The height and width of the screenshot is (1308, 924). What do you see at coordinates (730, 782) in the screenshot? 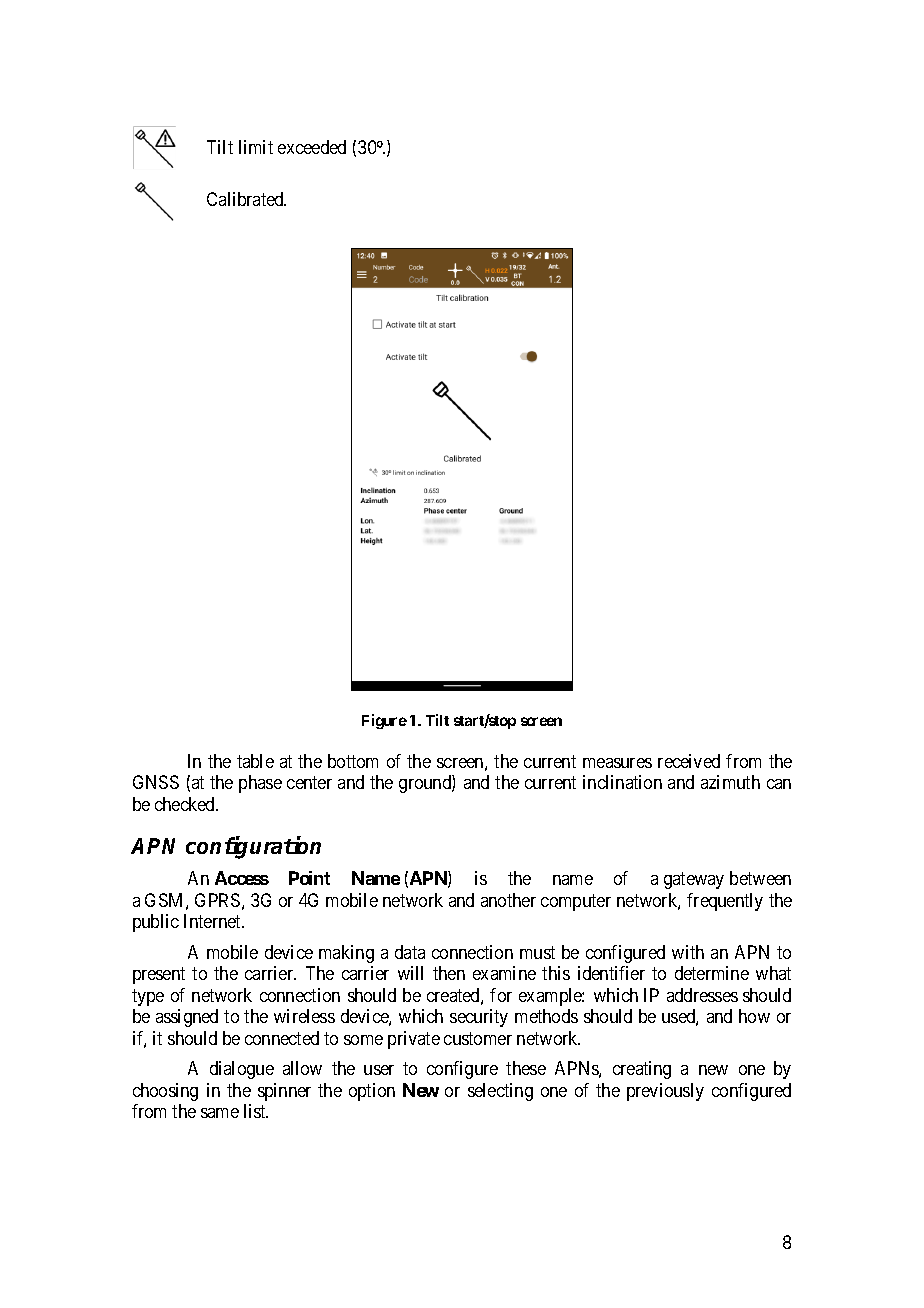
I see `azimuth` at bounding box center [730, 782].
